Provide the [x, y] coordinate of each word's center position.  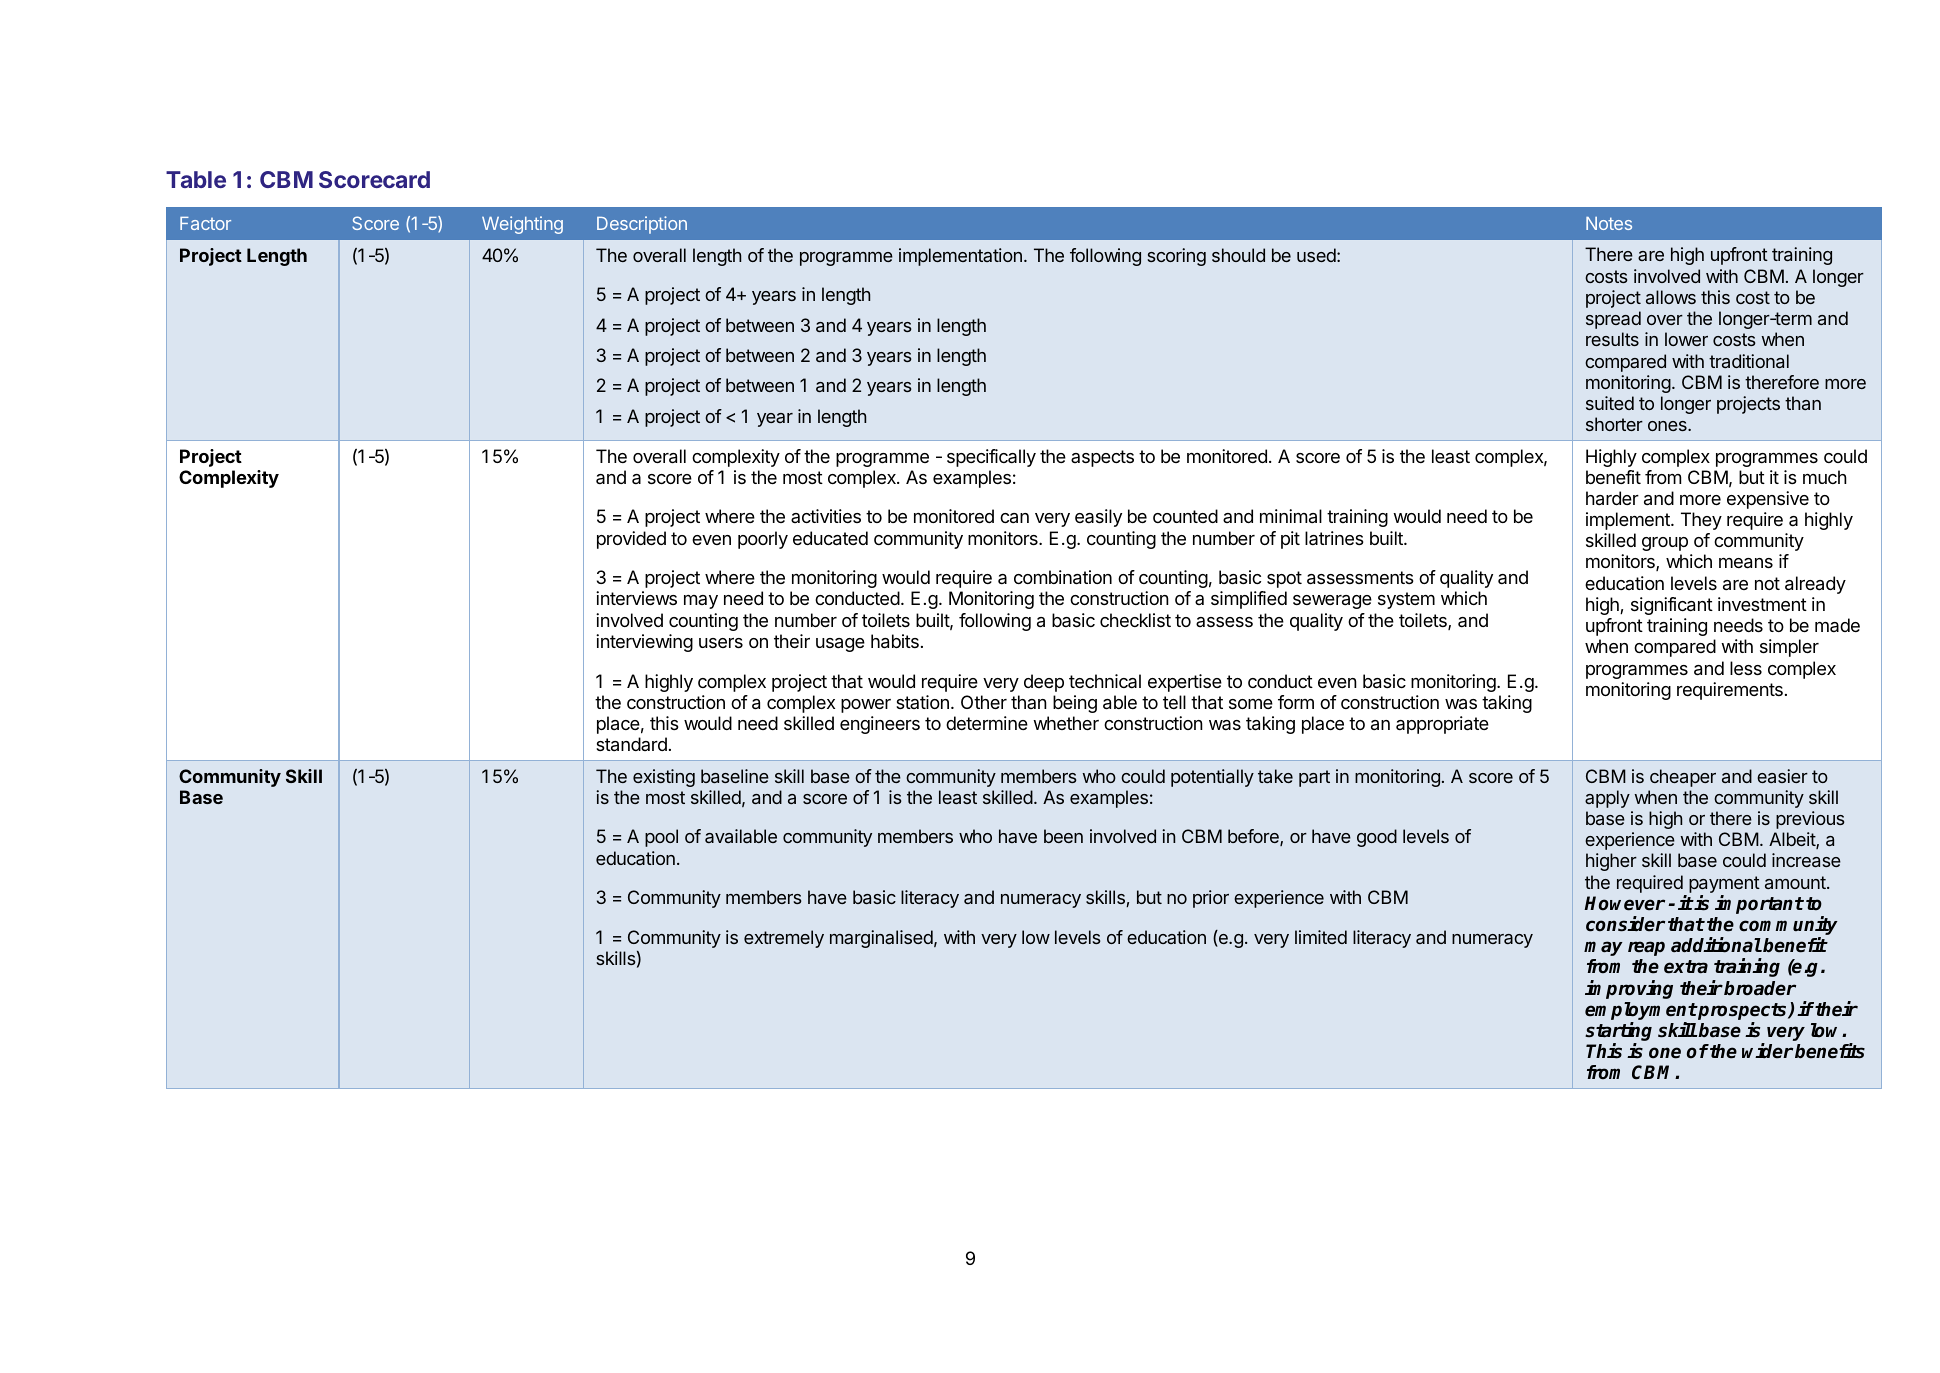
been [1063, 836]
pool [661, 838]
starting [1618, 1033]
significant [1672, 606]
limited [1321, 937]
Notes [1609, 223]
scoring [1176, 257]
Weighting [522, 225]
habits [895, 641]
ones [1668, 426]
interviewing [644, 643]
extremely [784, 939]
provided [631, 540]
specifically [991, 458]
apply [1607, 799]
